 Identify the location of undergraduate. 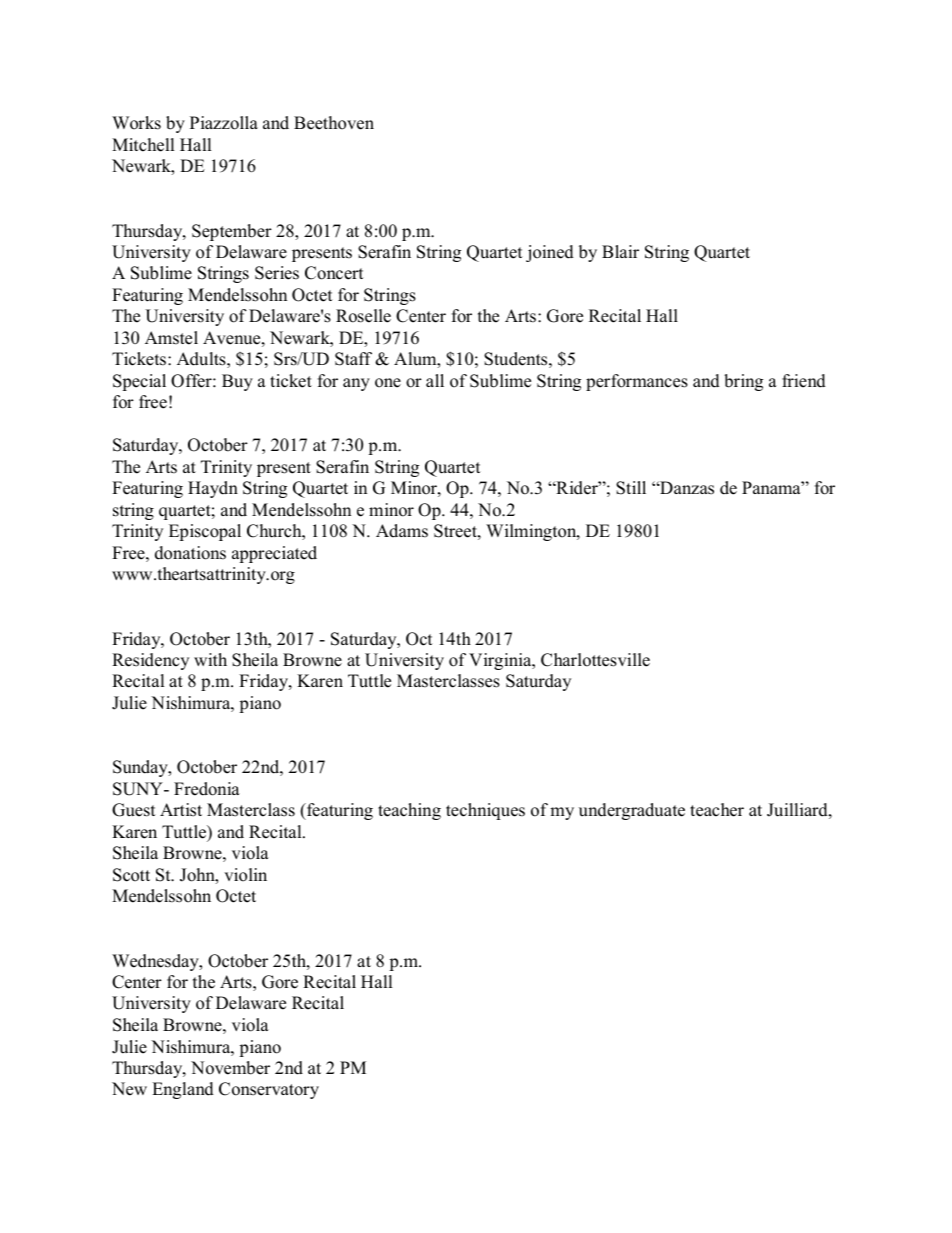
(632, 811).
